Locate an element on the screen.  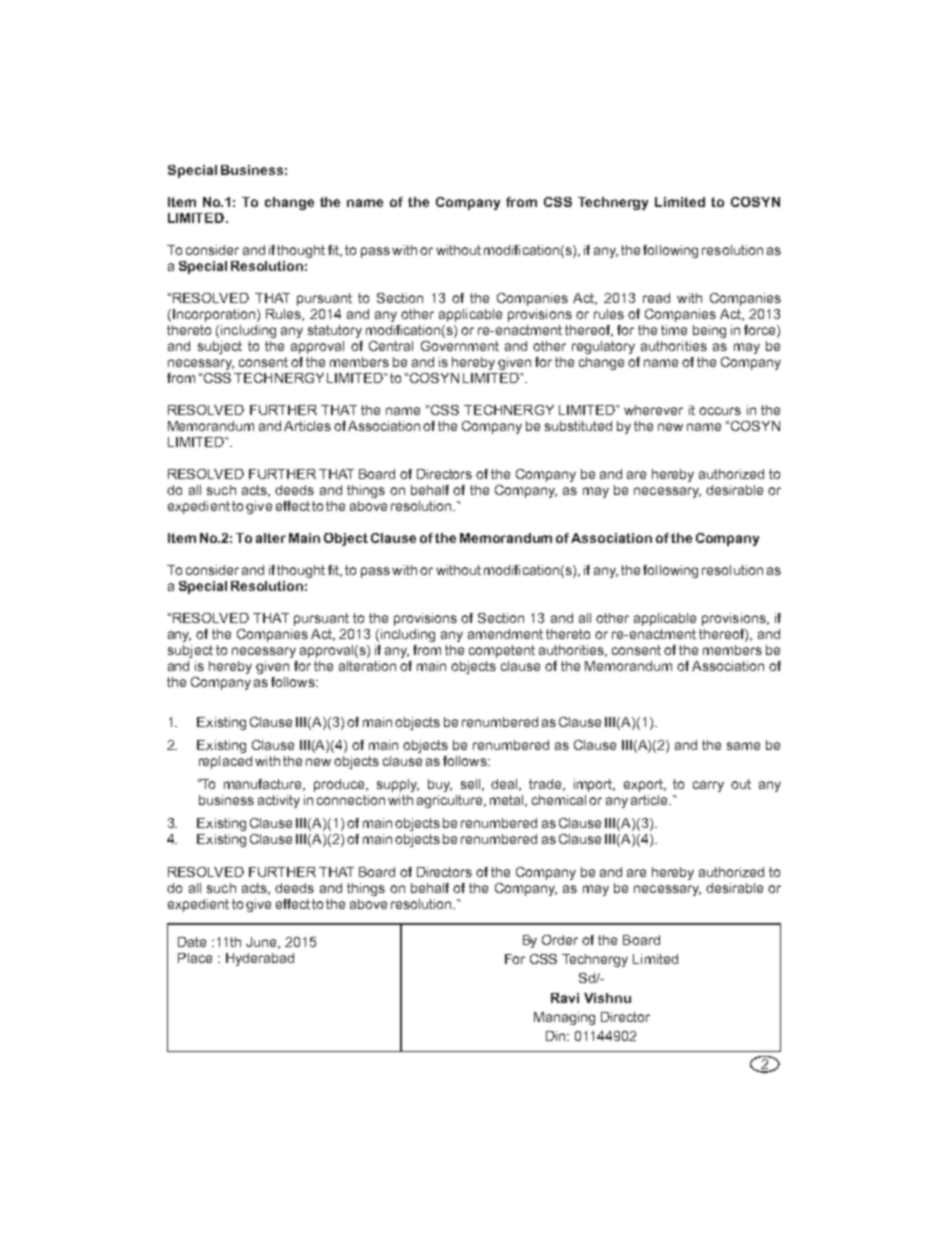
amendment is located at coordinates (505, 634).
